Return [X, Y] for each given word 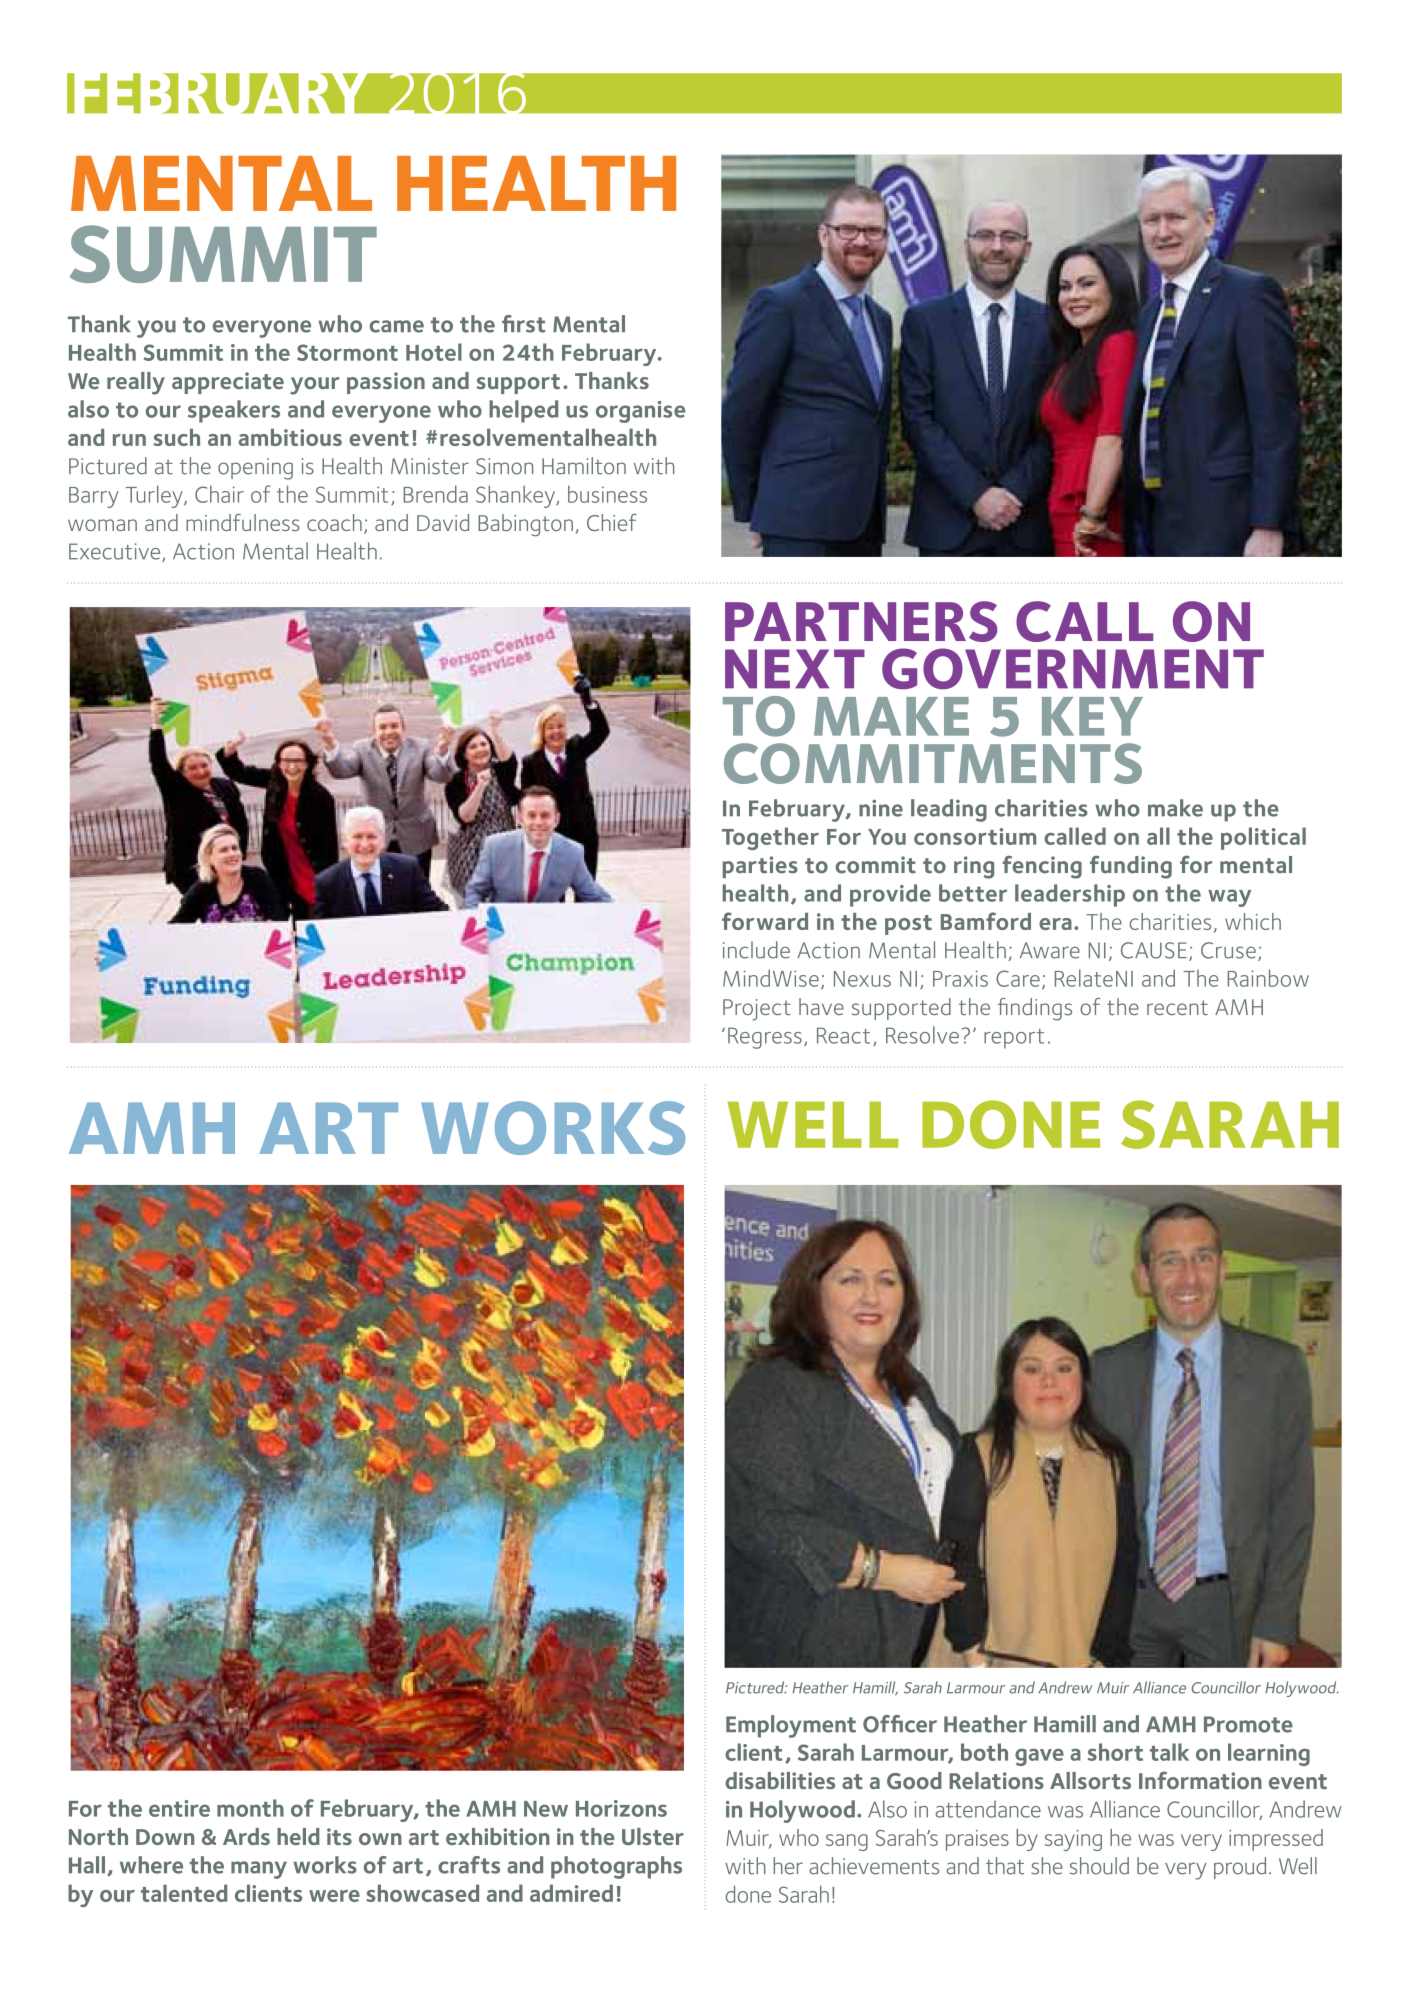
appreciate [228, 383]
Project [757, 1010]
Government [1073, 669]
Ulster [653, 1836]
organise [640, 412]
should [1099, 1866]
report [1014, 1039]
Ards [246, 1836]
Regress [765, 1038]
